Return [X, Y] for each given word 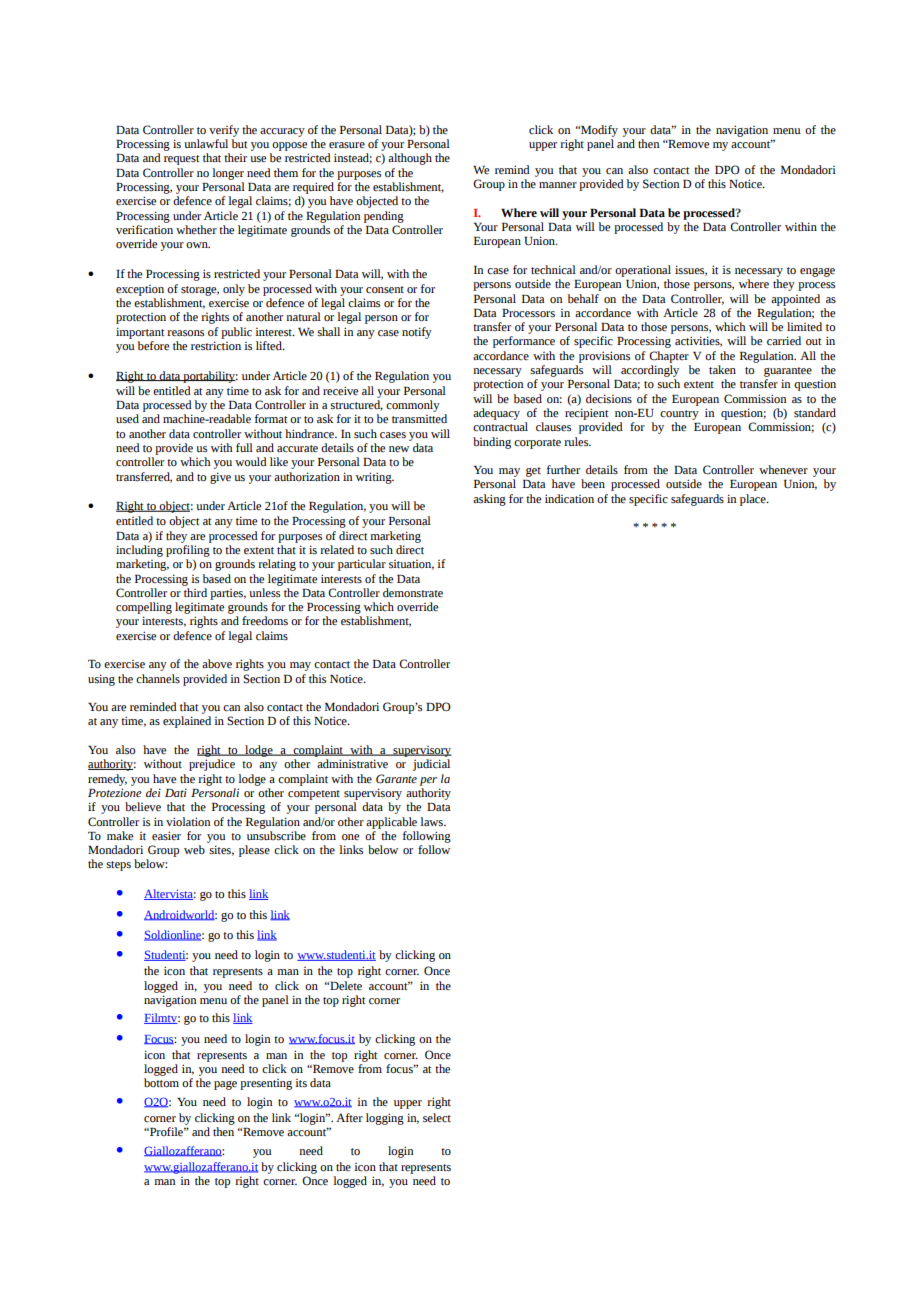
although [410, 159]
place [754, 500]
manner [558, 185]
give [220, 478]
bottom [161, 1082]
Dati [176, 792]
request [181, 160]
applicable [391, 823]
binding [492, 443]
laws [432, 822]
